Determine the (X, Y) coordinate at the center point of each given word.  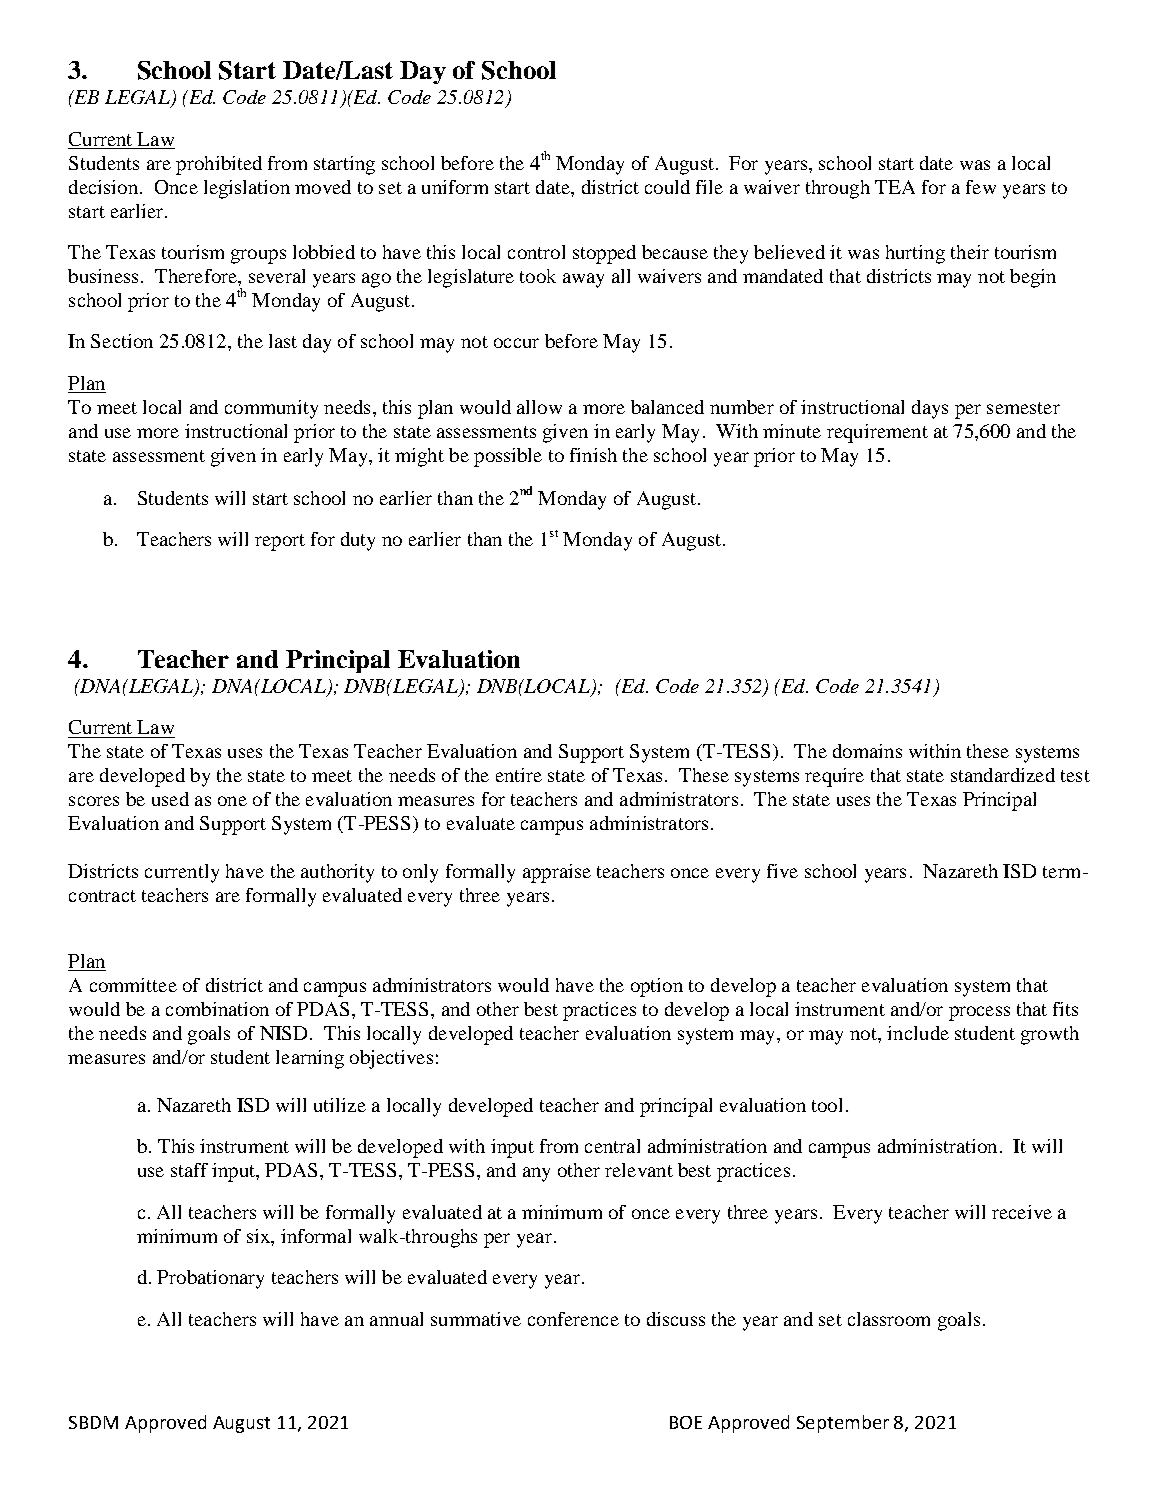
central (612, 1146)
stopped (604, 254)
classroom (889, 1319)
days (930, 409)
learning (310, 1059)
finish (593, 455)
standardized (1003, 775)
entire (519, 775)
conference (573, 1319)
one (232, 801)
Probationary (210, 1279)
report (280, 542)
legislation (247, 189)
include (918, 1033)
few (981, 187)
